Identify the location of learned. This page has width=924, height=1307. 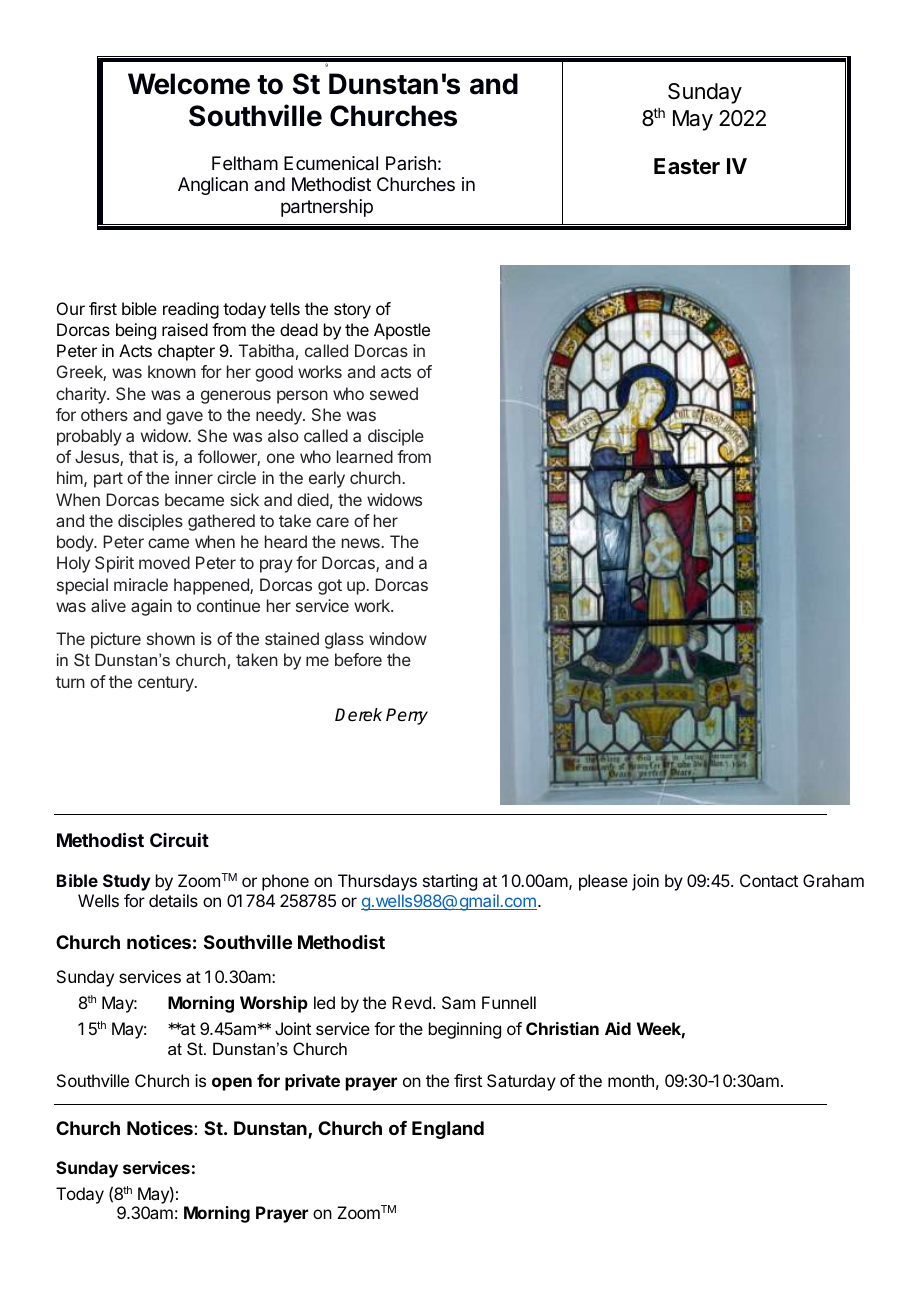
(365, 456).
